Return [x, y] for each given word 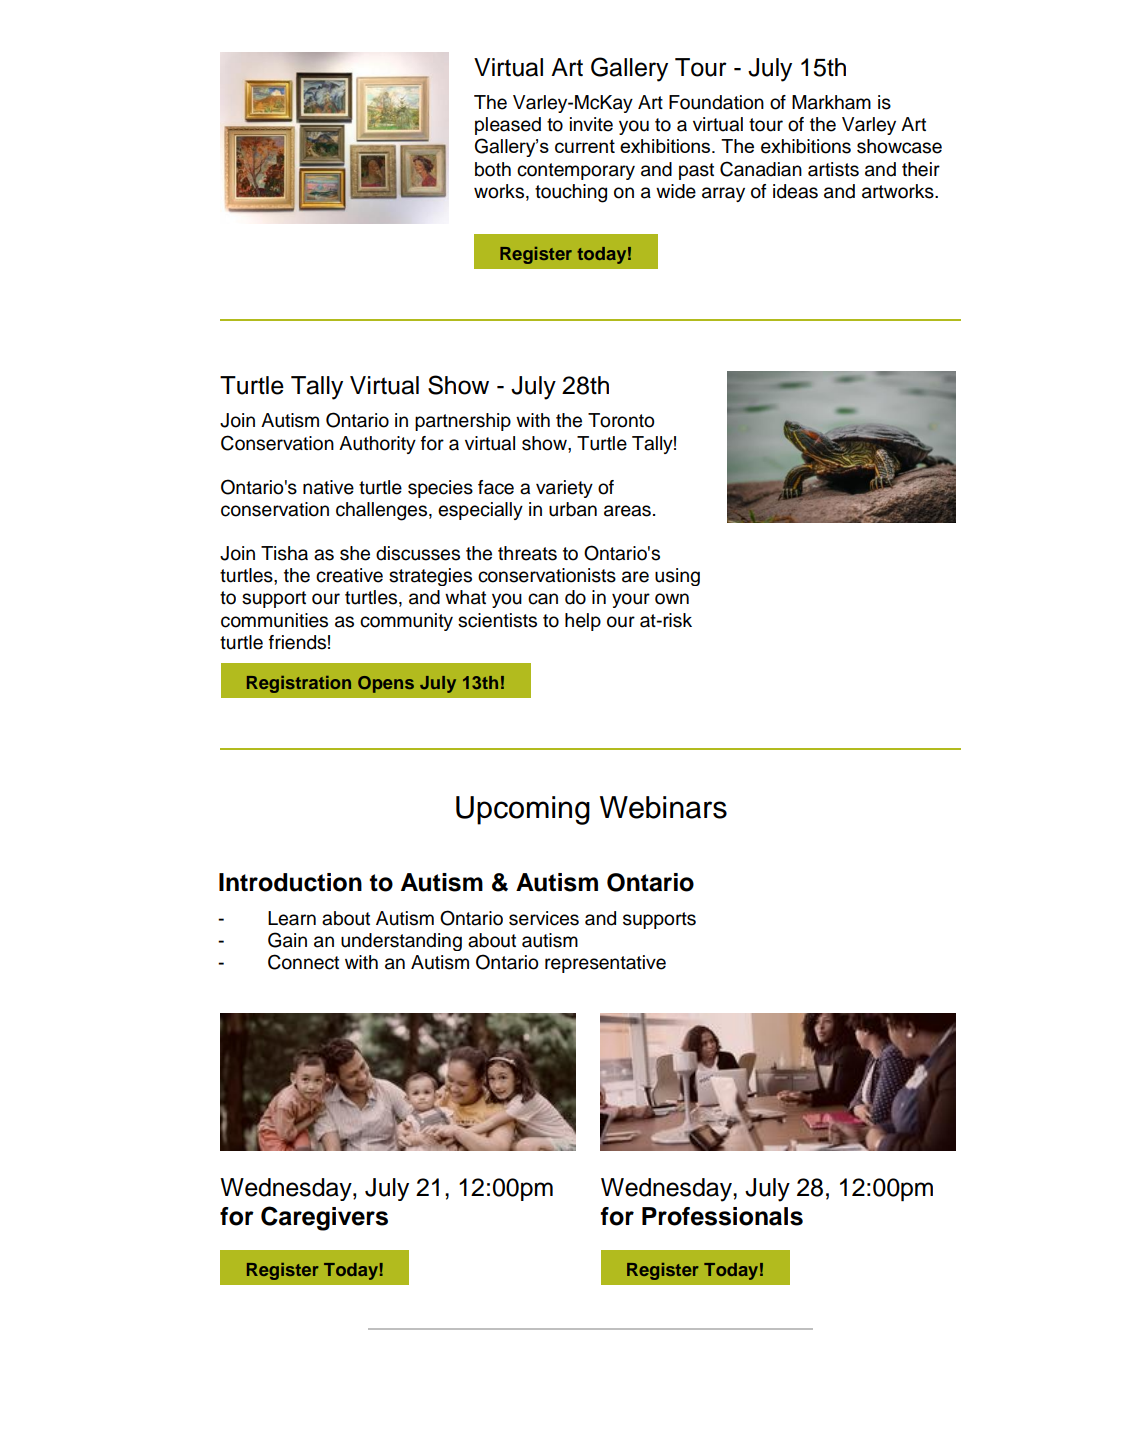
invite [591, 124]
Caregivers [324, 1218]
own [672, 599]
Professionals [722, 1216]
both [493, 169]
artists [833, 169]
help [583, 622]
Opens [386, 684]
